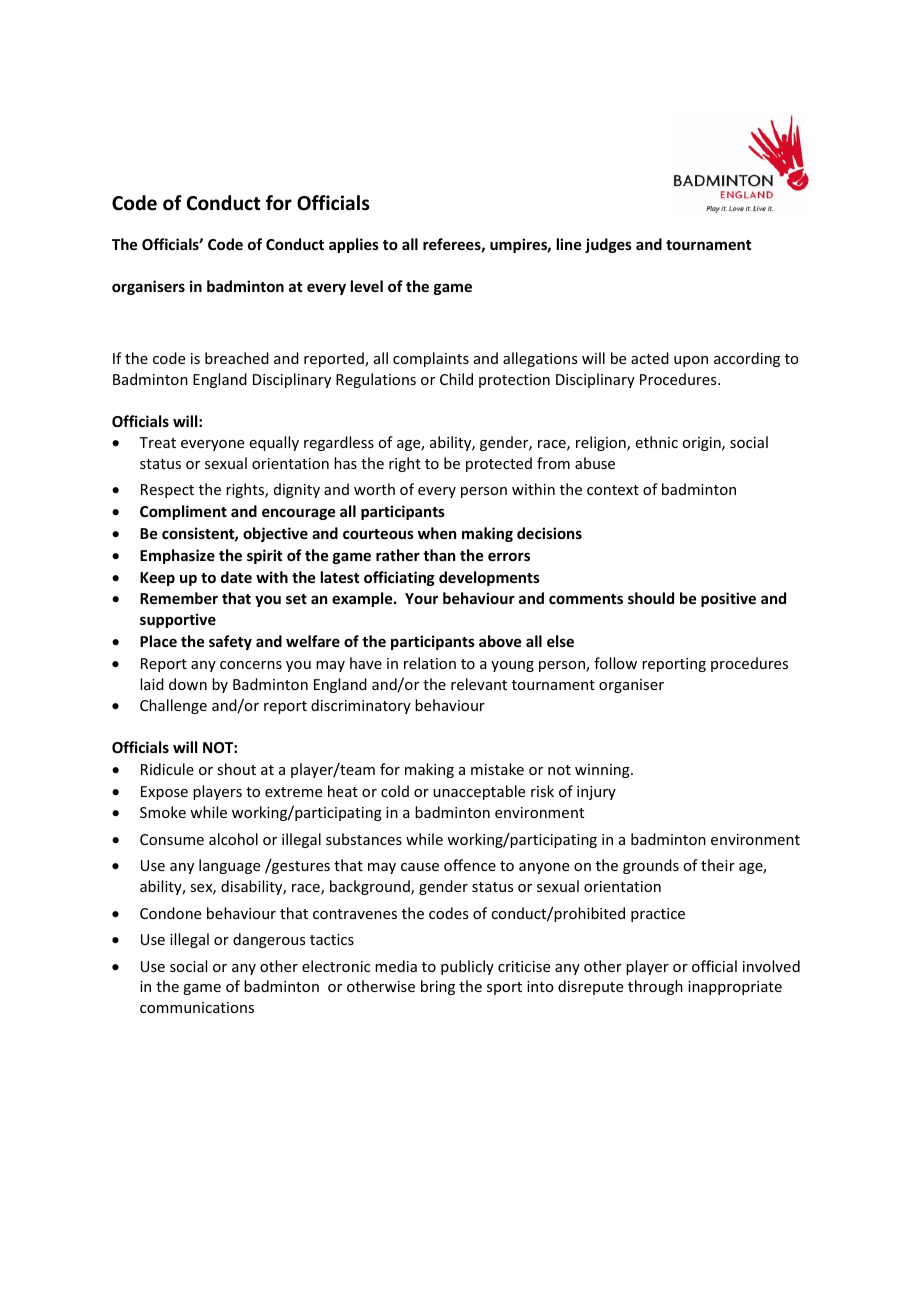 The image size is (924, 1308). Describe the element at coordinates (608, 245) in the screenshot. I see `judges` at that location.
